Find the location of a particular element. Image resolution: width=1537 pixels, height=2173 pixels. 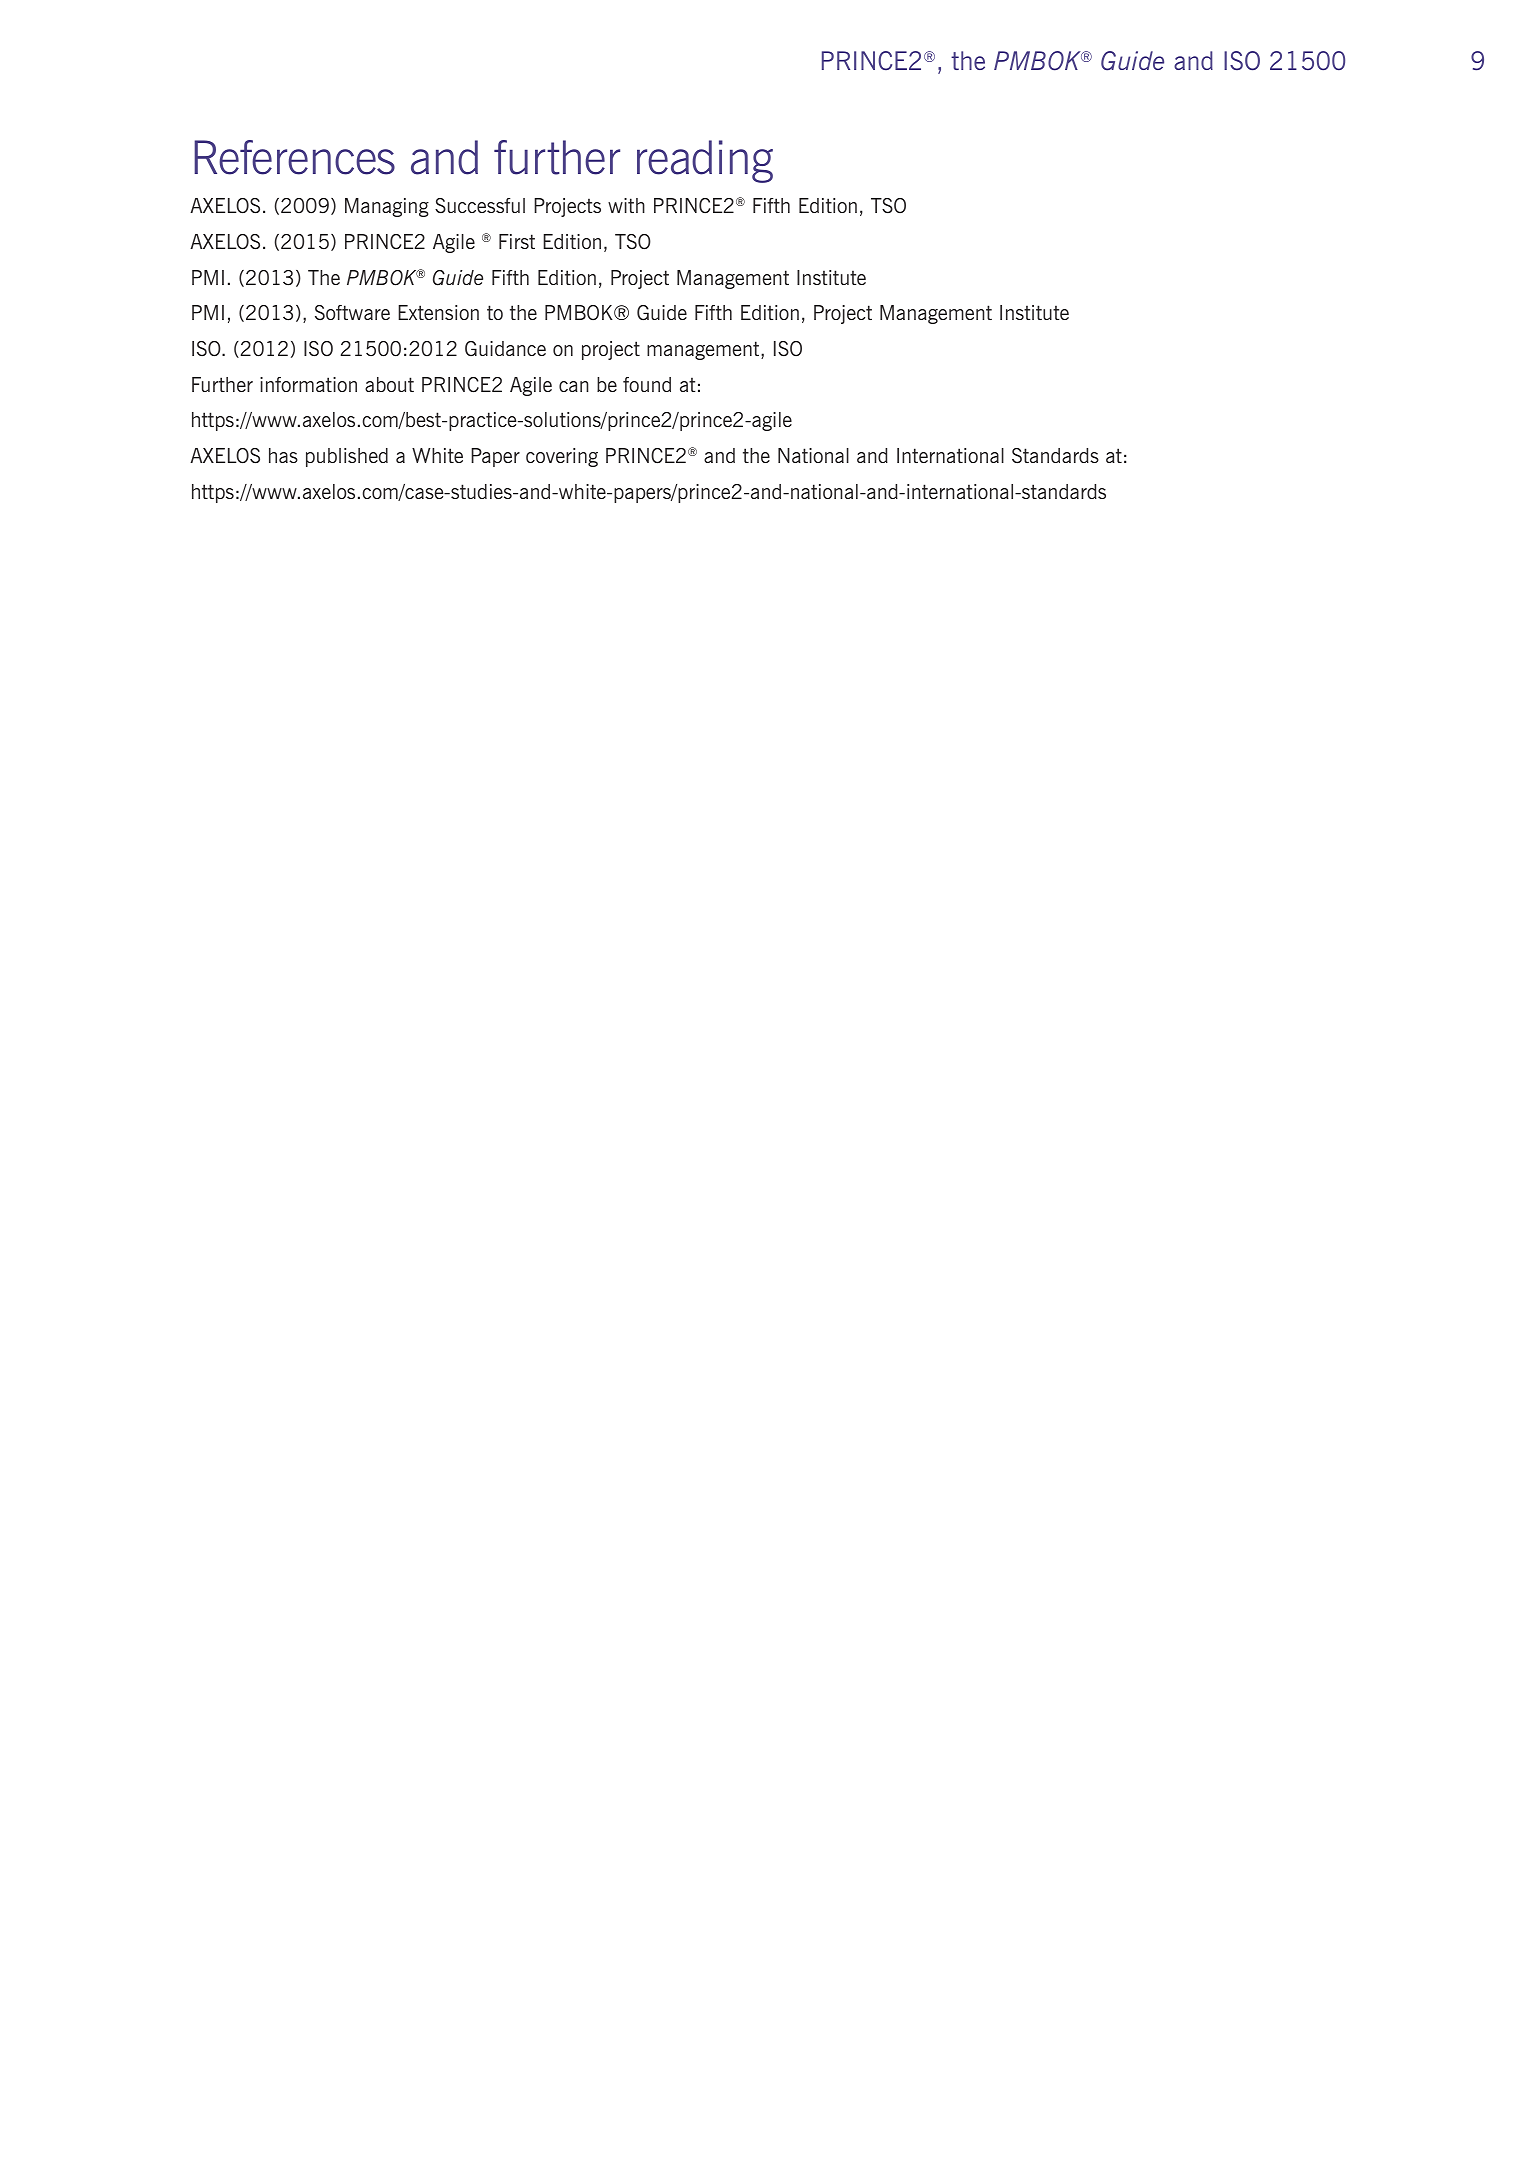

found is located at coordinates (647, 384).
